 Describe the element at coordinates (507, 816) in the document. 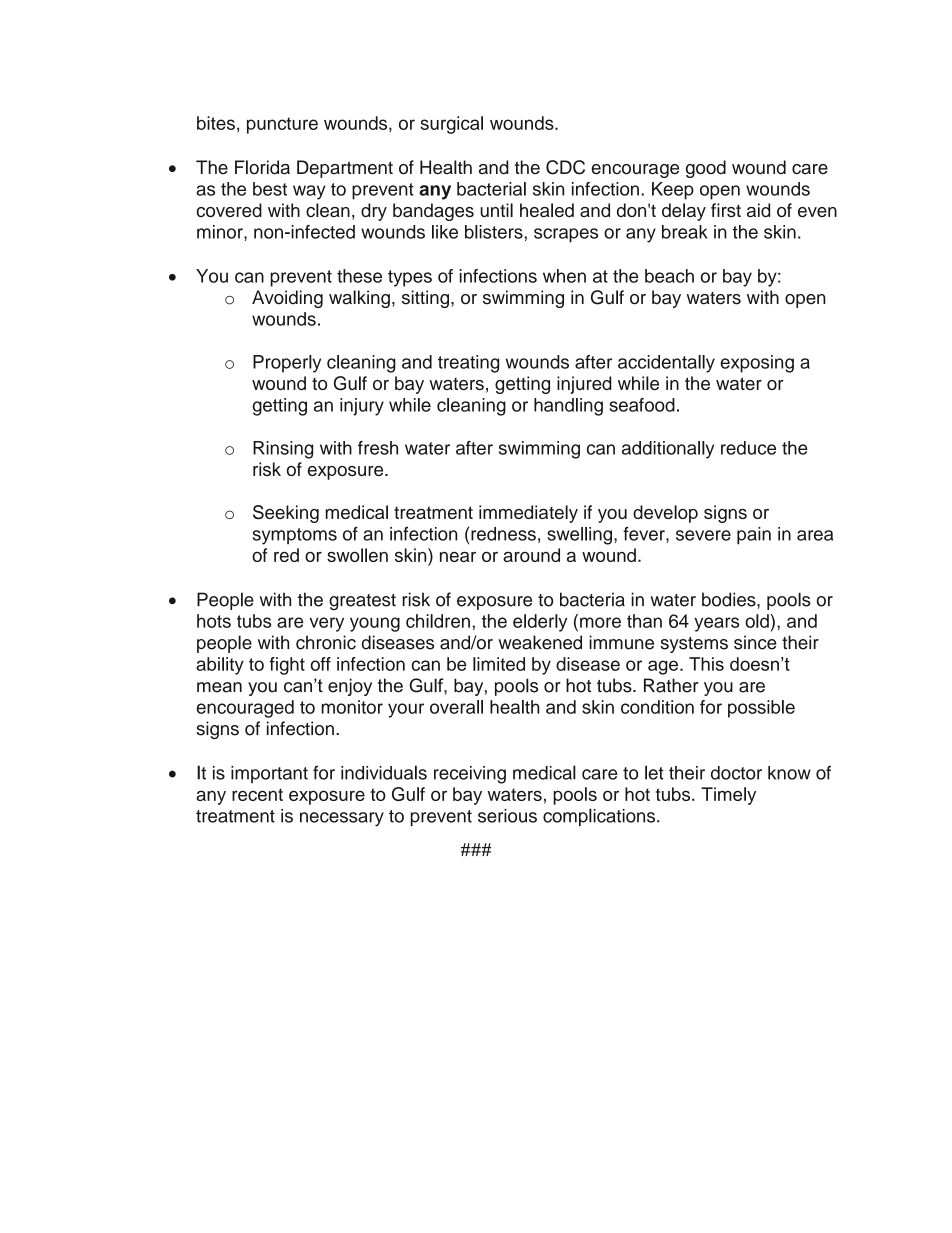

I see `serious` at that location.
